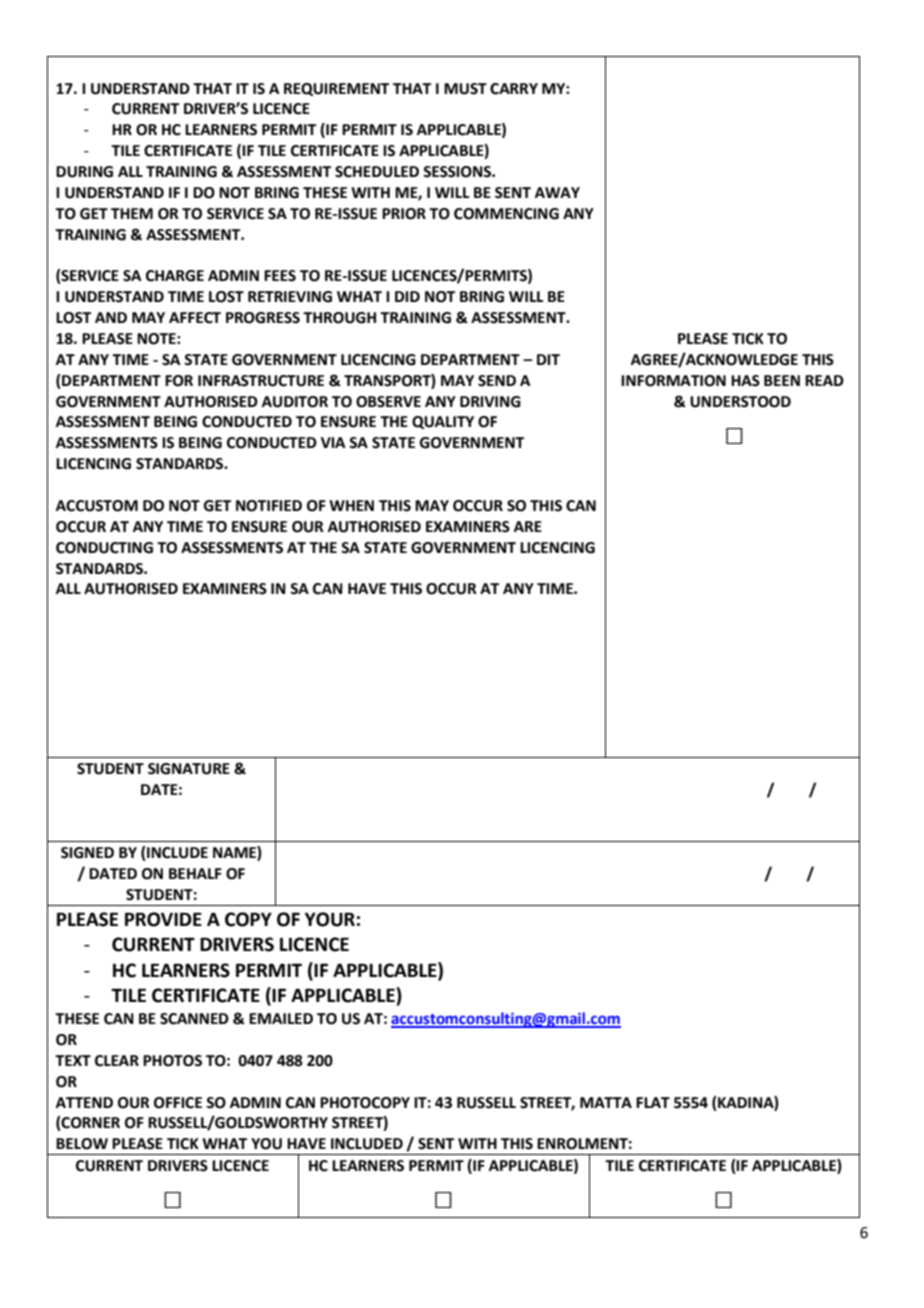 The height and width of the screenshot is (1308, 924). I want to click on OFFICE, so click(178, 1103).
